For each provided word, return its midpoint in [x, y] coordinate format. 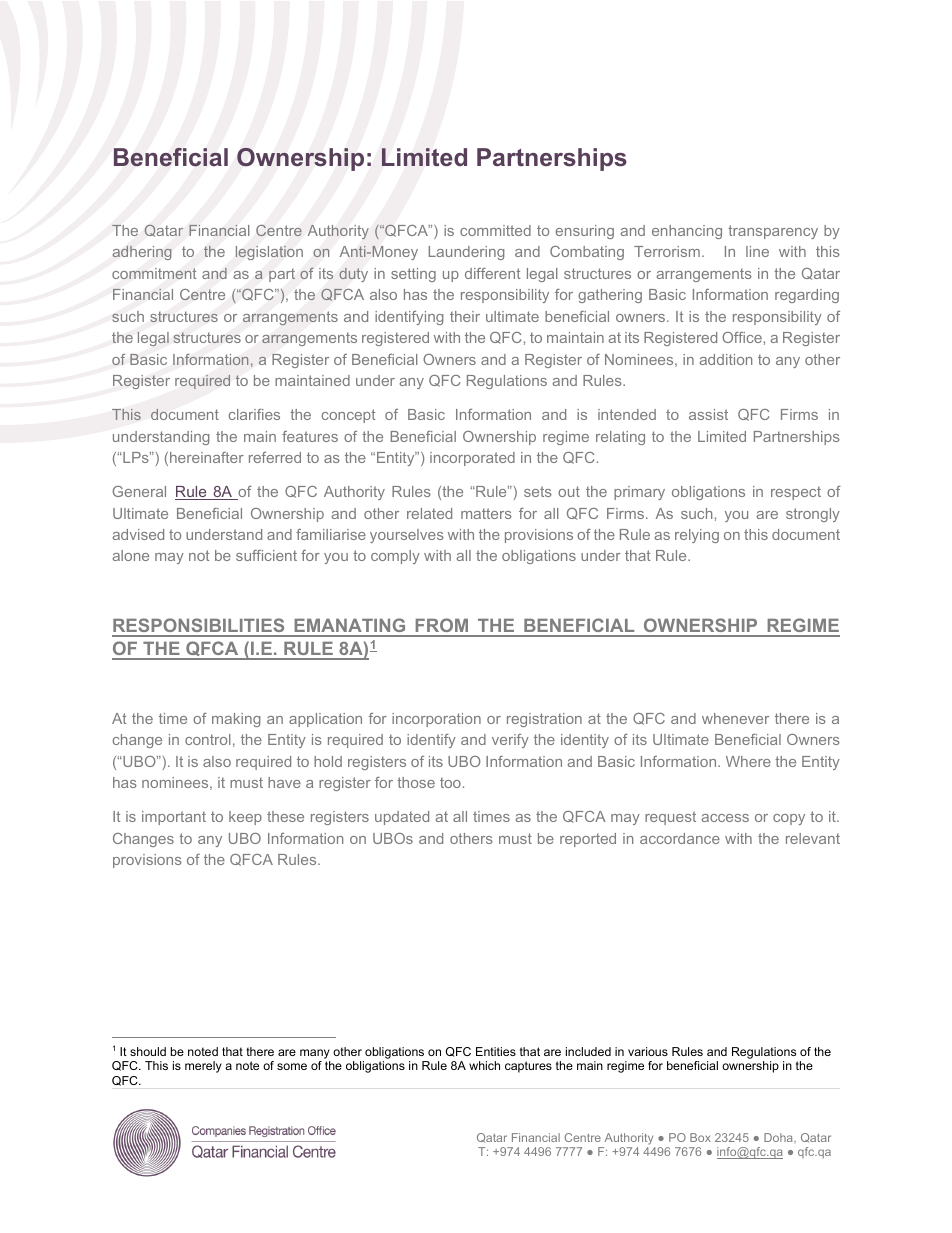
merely [203, 1067]
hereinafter [207, 457]
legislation [269, 253]
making [236, 720]
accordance [680, 838]
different [493, 273]
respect [796, 493]
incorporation [436, 720]
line [757, 251]
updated [402, 818]
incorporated [472, 459]
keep [245, 818]
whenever [735, 718]
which [484, 1065]
